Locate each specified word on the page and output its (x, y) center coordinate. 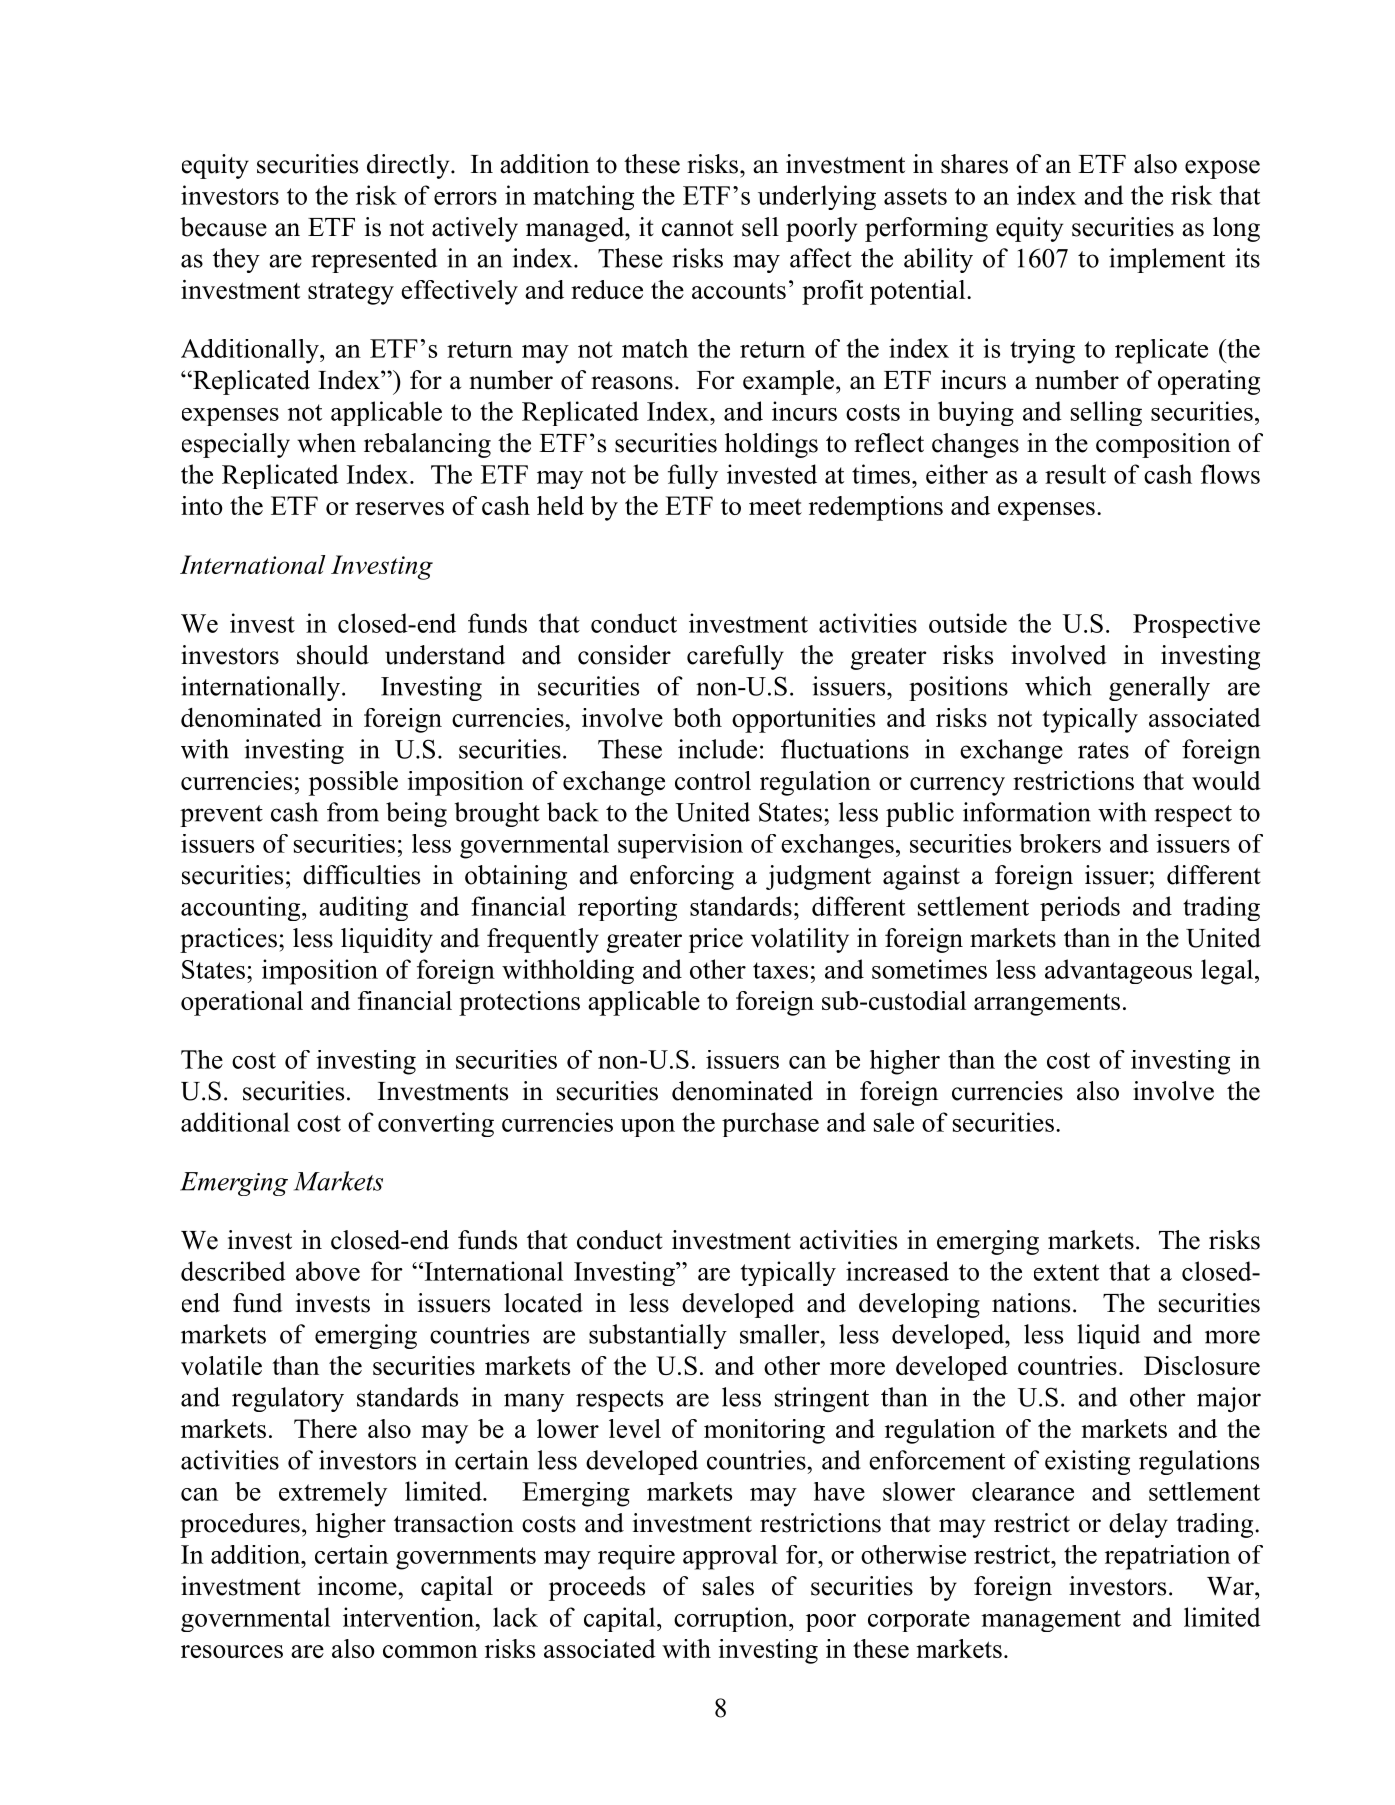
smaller (781, 1334)
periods (1080, 908)
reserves (399, 508)
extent (1066, 1272)
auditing (363, 908)
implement (1167, 260)
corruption (732, 1619)
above (328, 1271)
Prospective (1196, 625)
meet (775, 506)
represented (374, 260)
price (716, 940)
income (357, 1586)
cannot (698, 228)
